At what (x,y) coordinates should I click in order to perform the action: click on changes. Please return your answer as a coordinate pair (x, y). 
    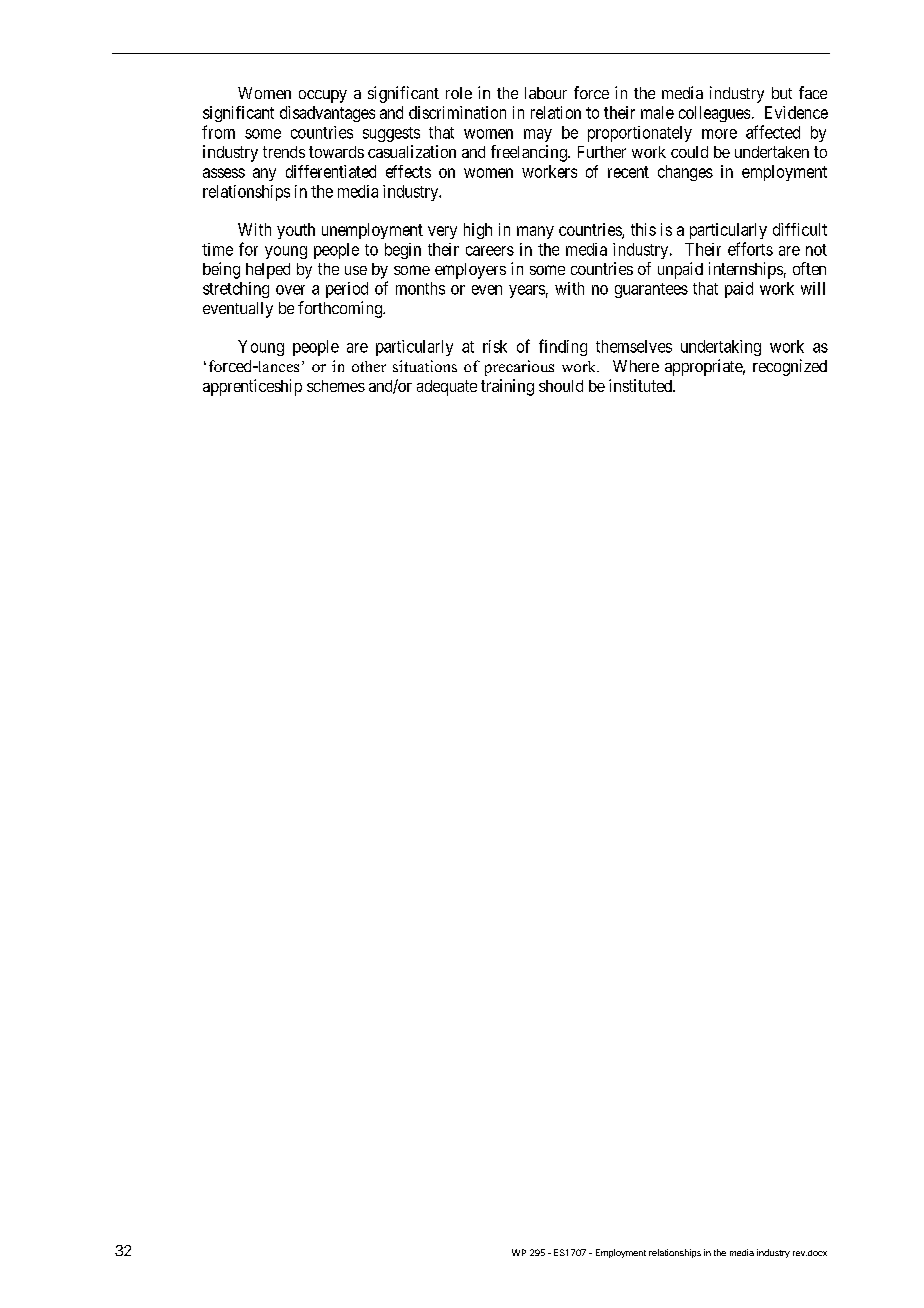
    Looking at the image, I should click on (685, 173).
